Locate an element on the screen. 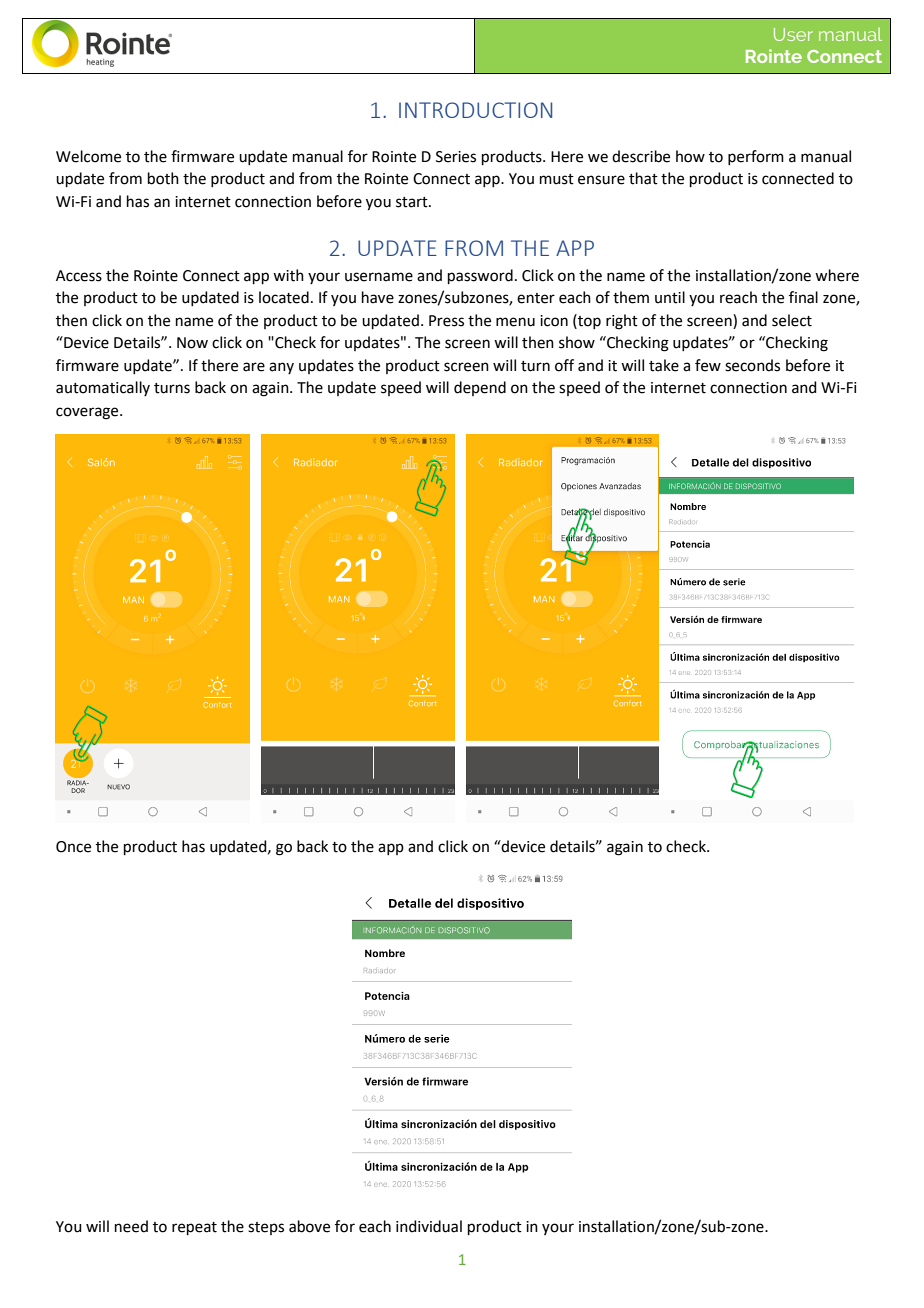 This screenshot has width=924, height=1308. off is located at coordinates (564, 365).
